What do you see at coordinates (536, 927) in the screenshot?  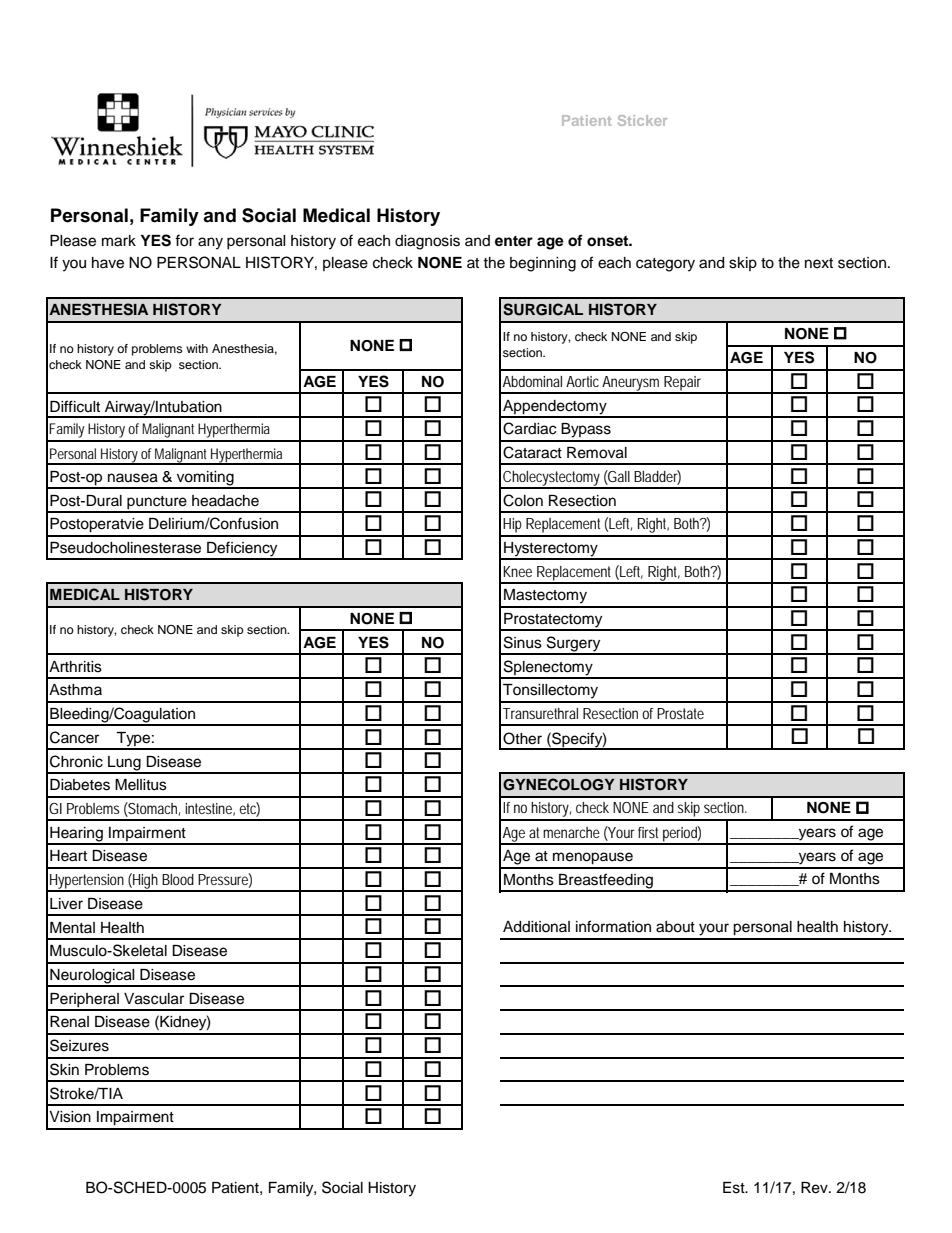 I see `Additional` at bounding box center [536, 927].
